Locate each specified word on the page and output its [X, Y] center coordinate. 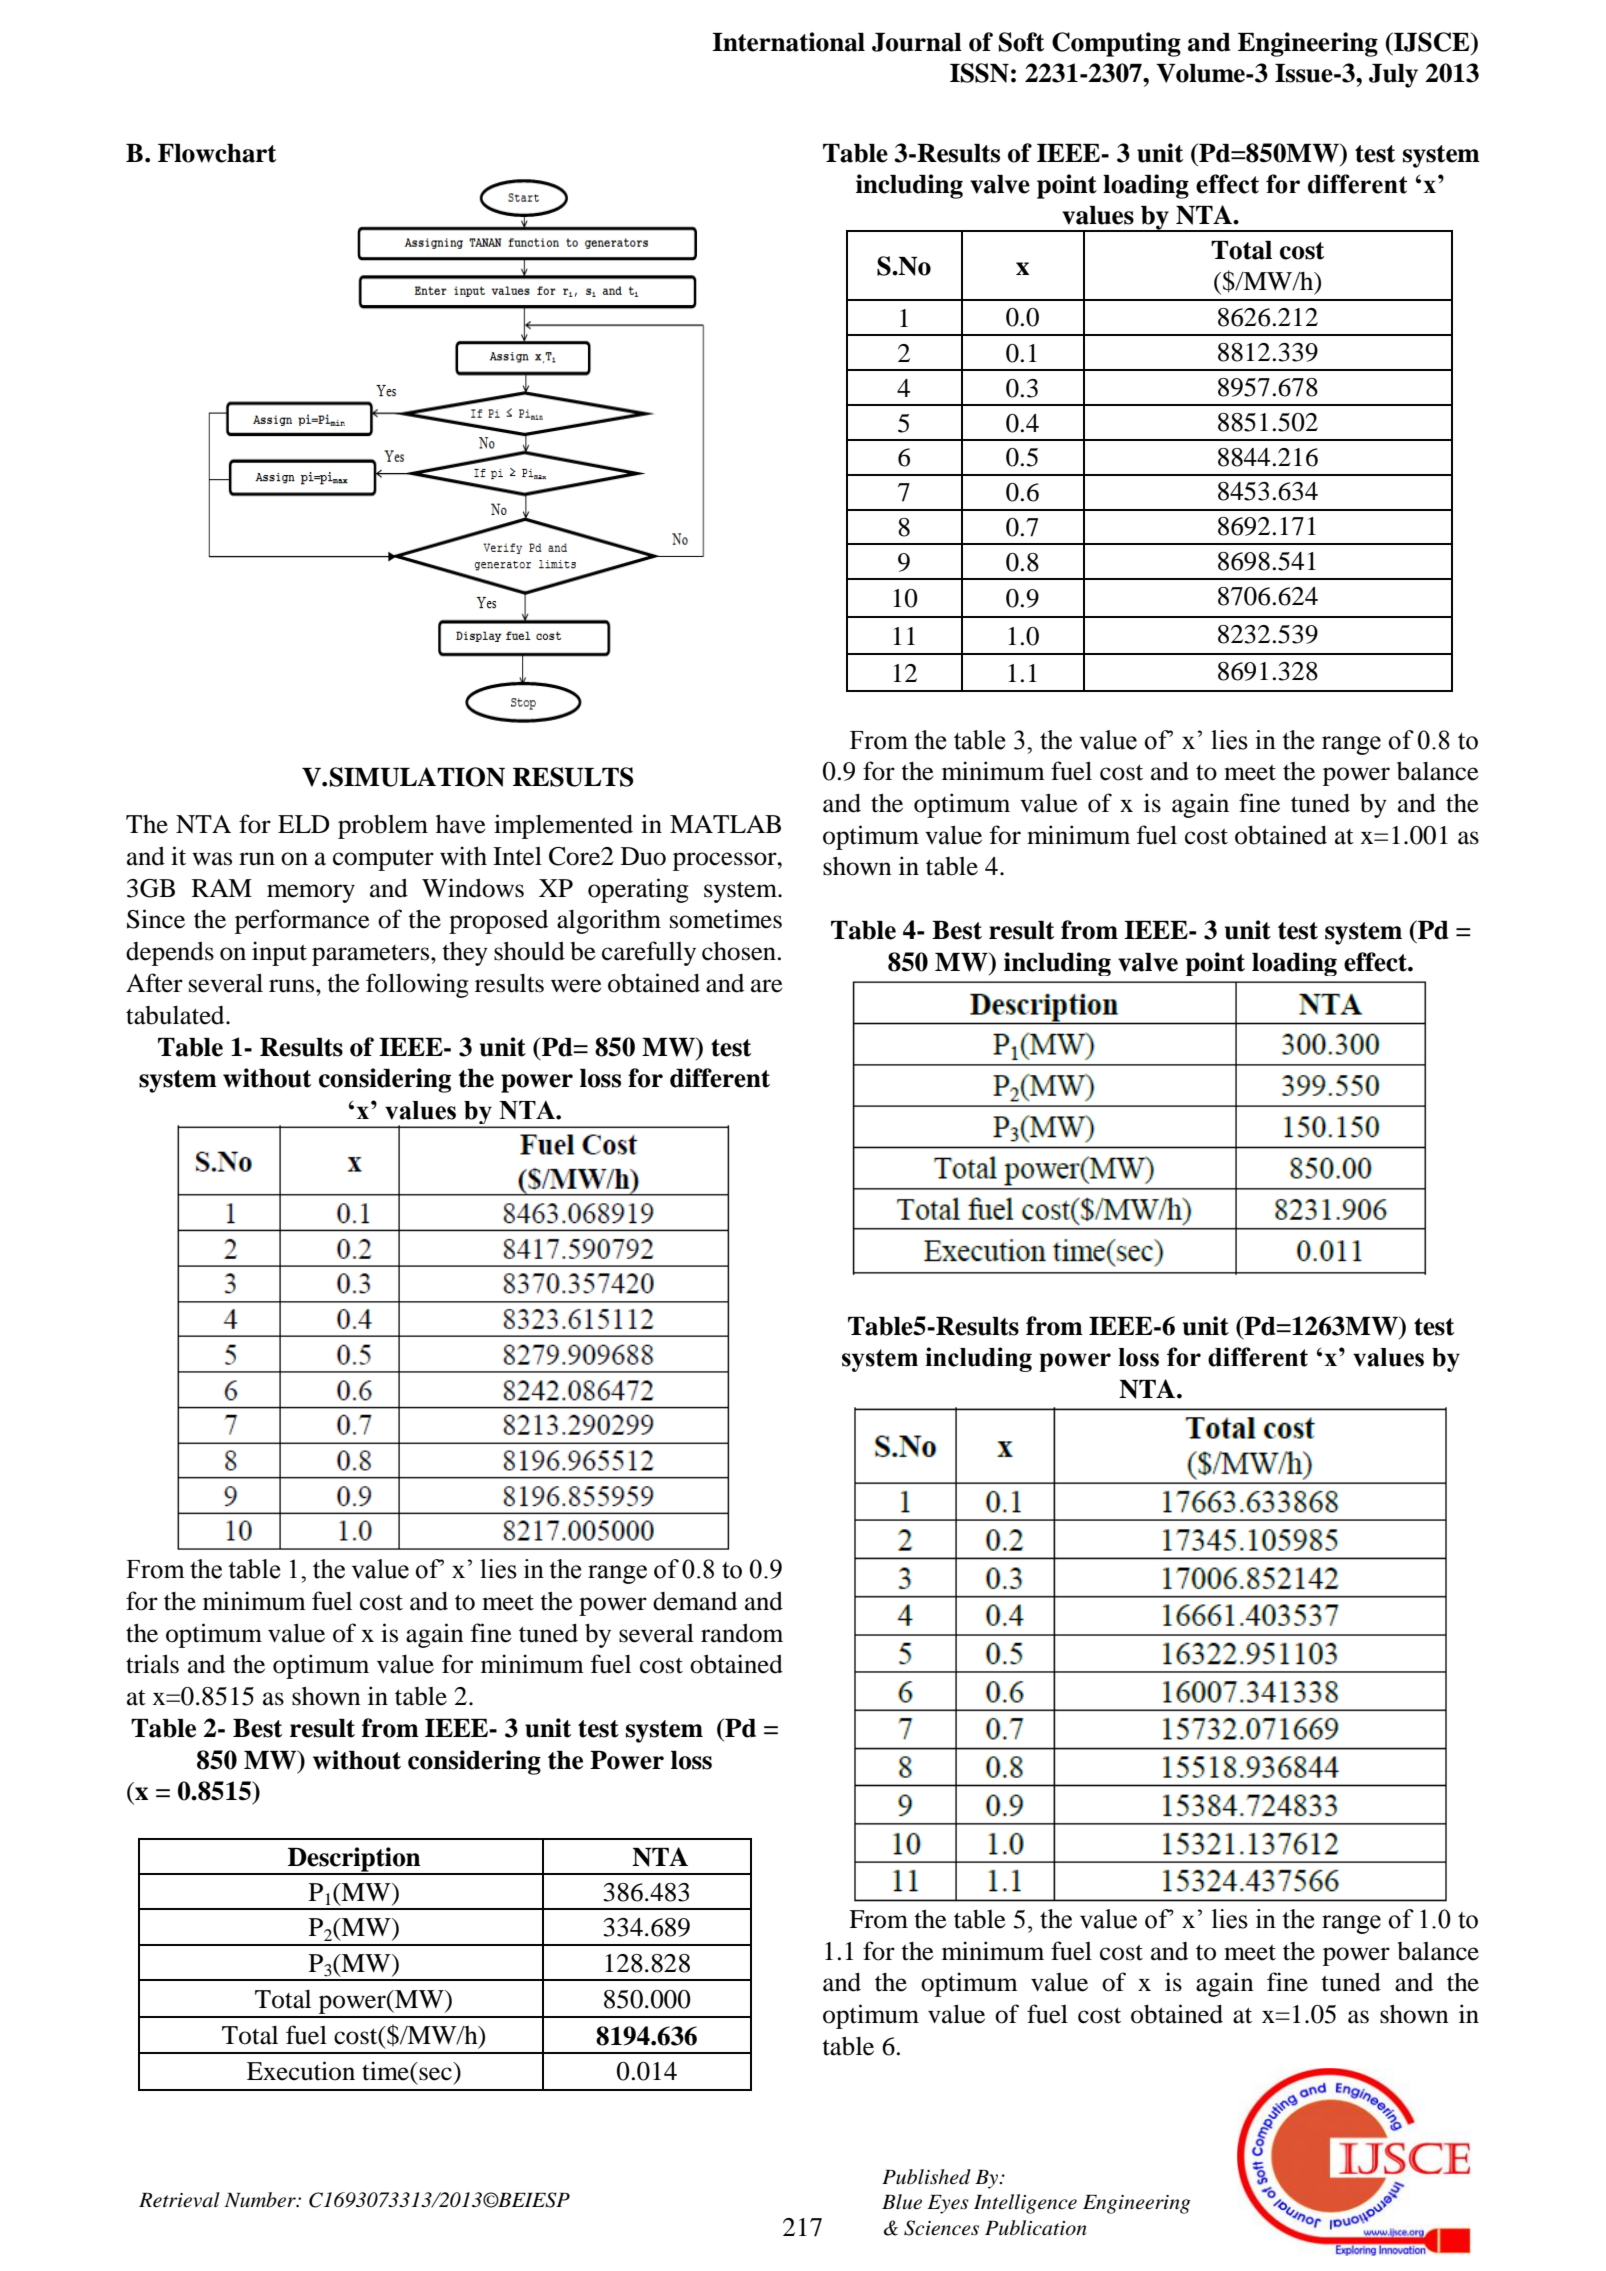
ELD [303, 824]
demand [695, 1601]
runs [293, 986]
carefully [649, 953]
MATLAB [725, 824]
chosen [739, 951]
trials [152, 1664]
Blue [902, 2202]
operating [638, 890]
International [788, 42]
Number [261, 2200]
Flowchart [217, 153]
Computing [1116, 44]
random [742, 1633]
